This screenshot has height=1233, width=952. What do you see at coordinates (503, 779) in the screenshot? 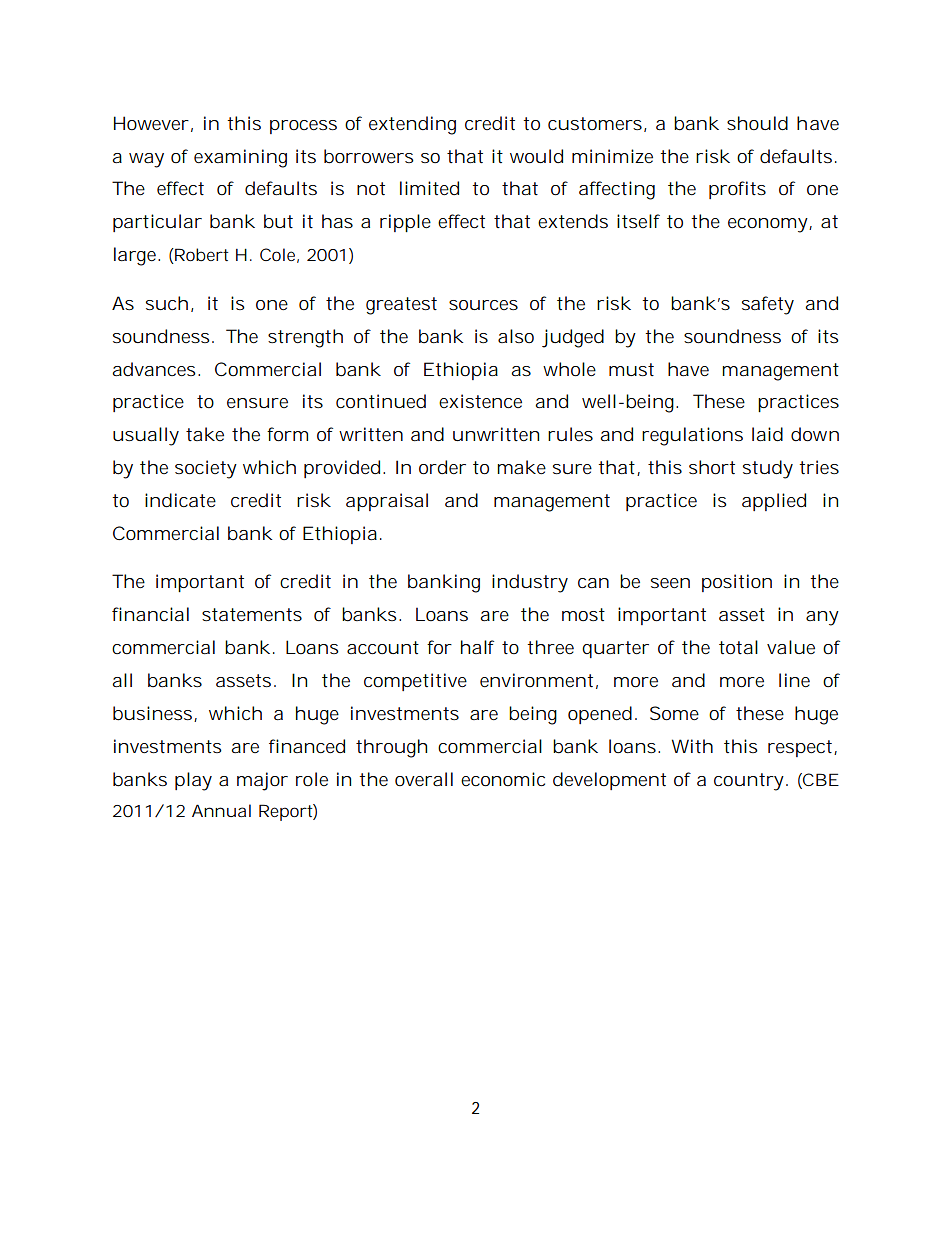
I see `economic` at bounding box center [503, 779].
